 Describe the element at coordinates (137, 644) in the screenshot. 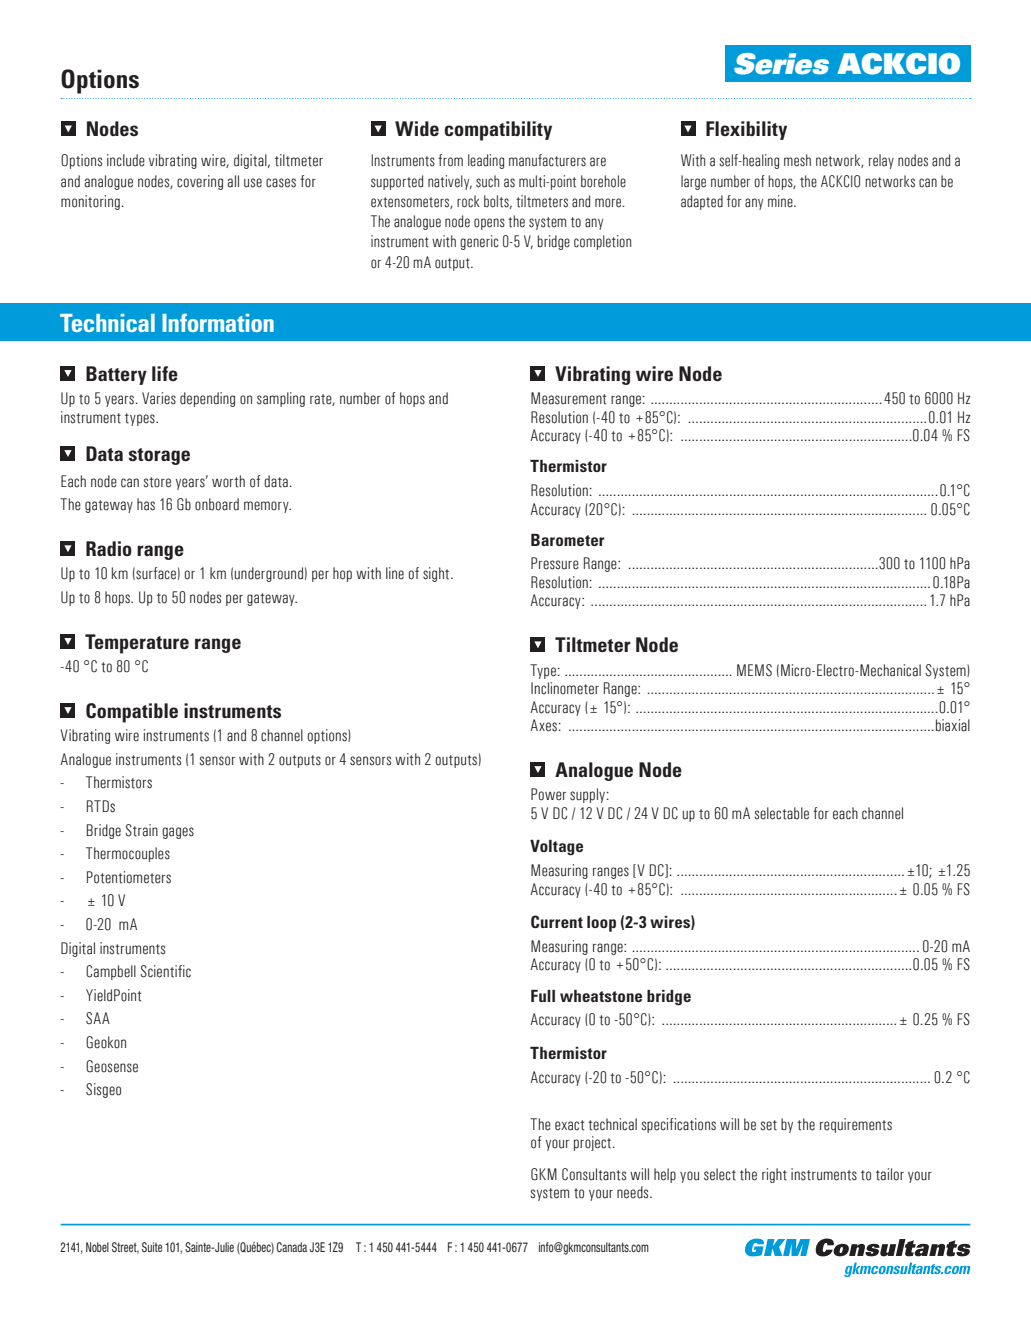

I see `Temperature` at that location.
